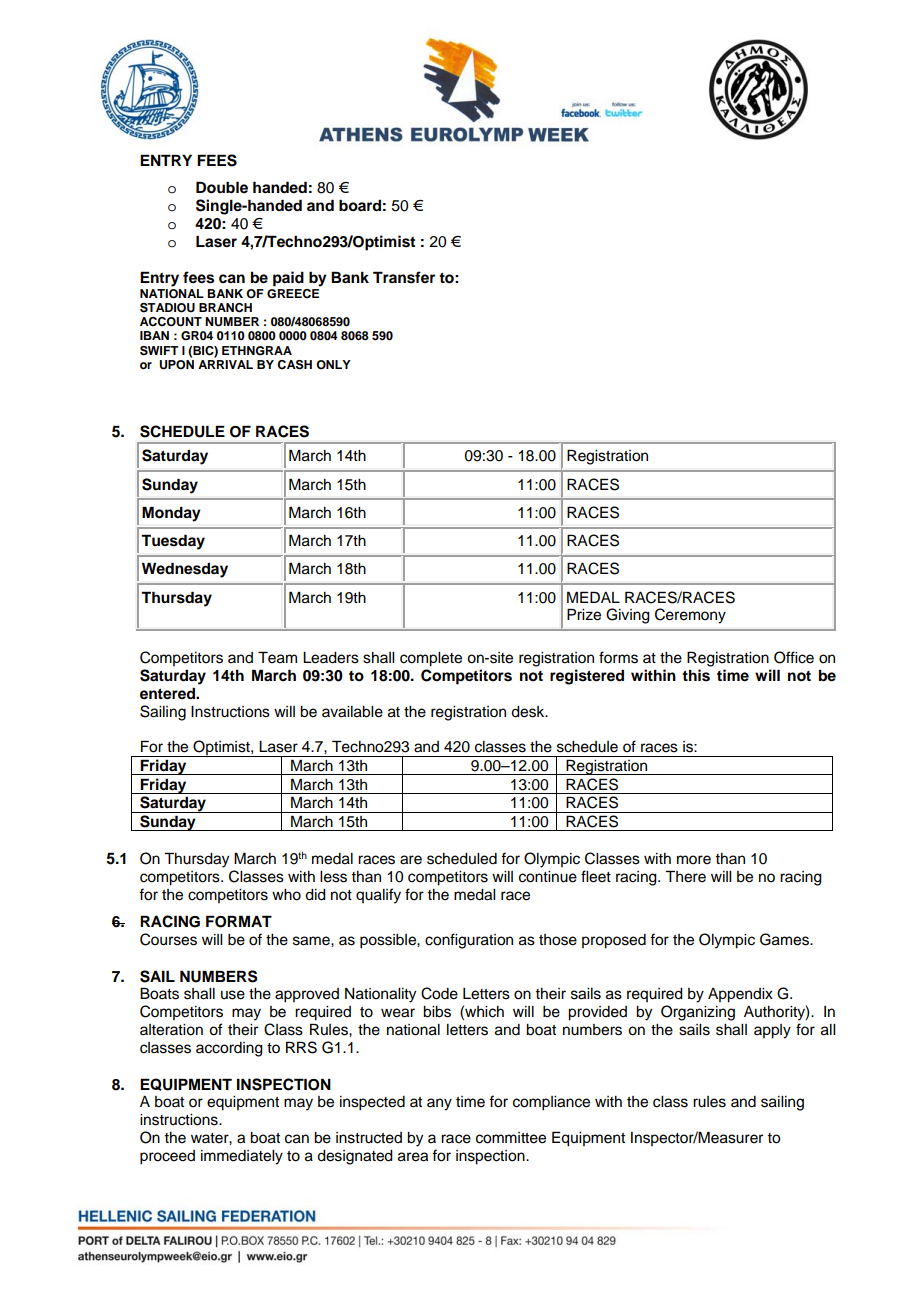 This screenshot has width=924, height=1308. I want to click on apply, so click(772, 1031).
